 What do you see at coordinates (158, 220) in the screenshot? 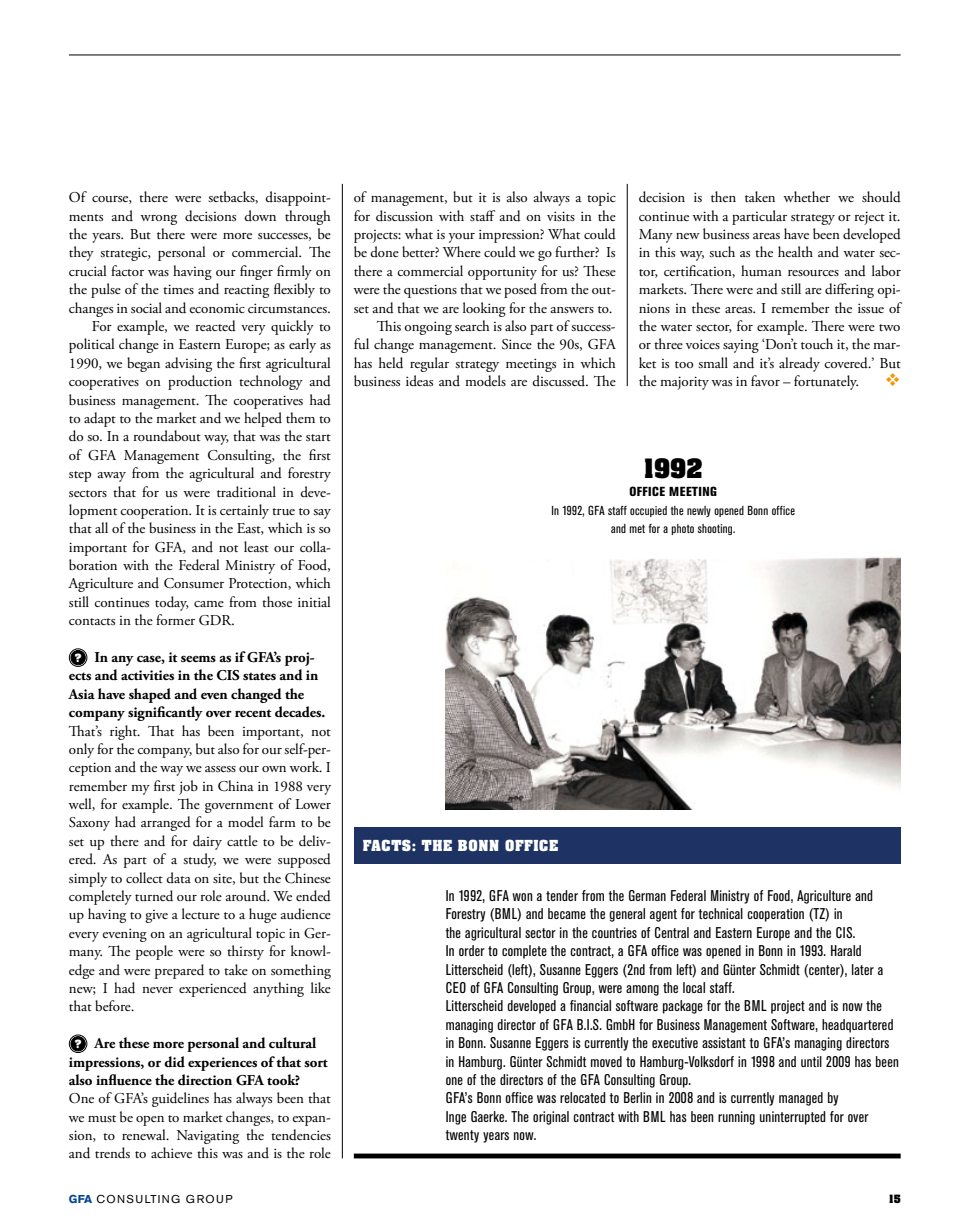
I see `wrong` at bounding box center [158, 220].
